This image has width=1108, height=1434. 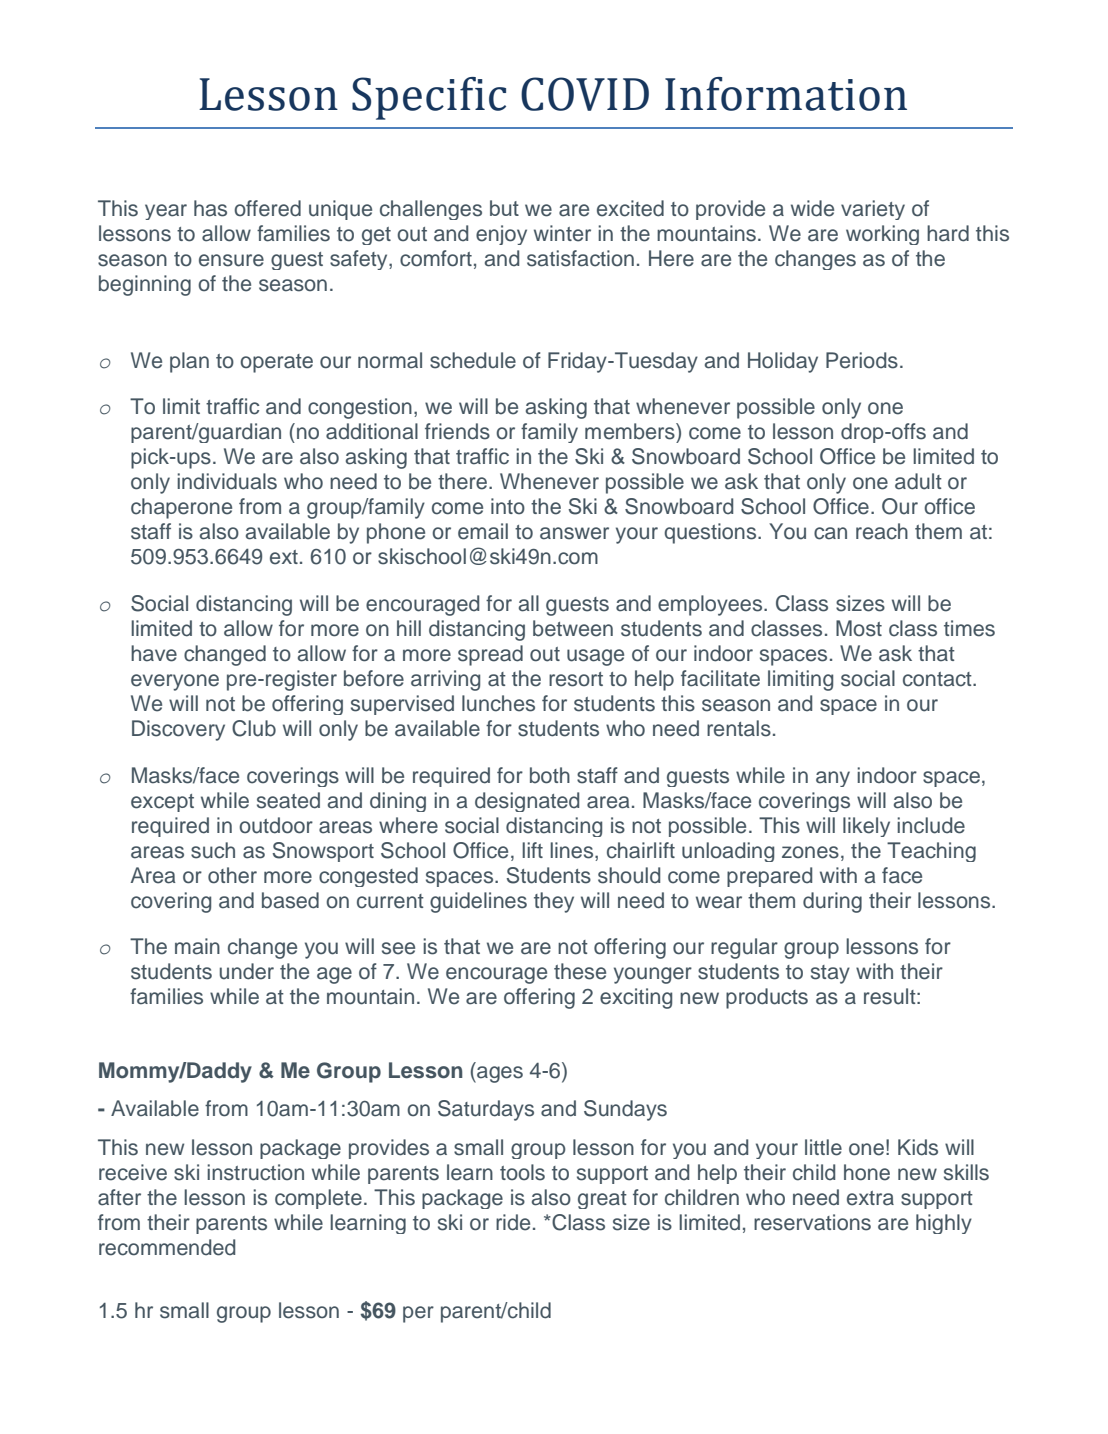 What do you see at coordinates (210, 208) in the image?
I see `has` at bounding box center [210, 208].
